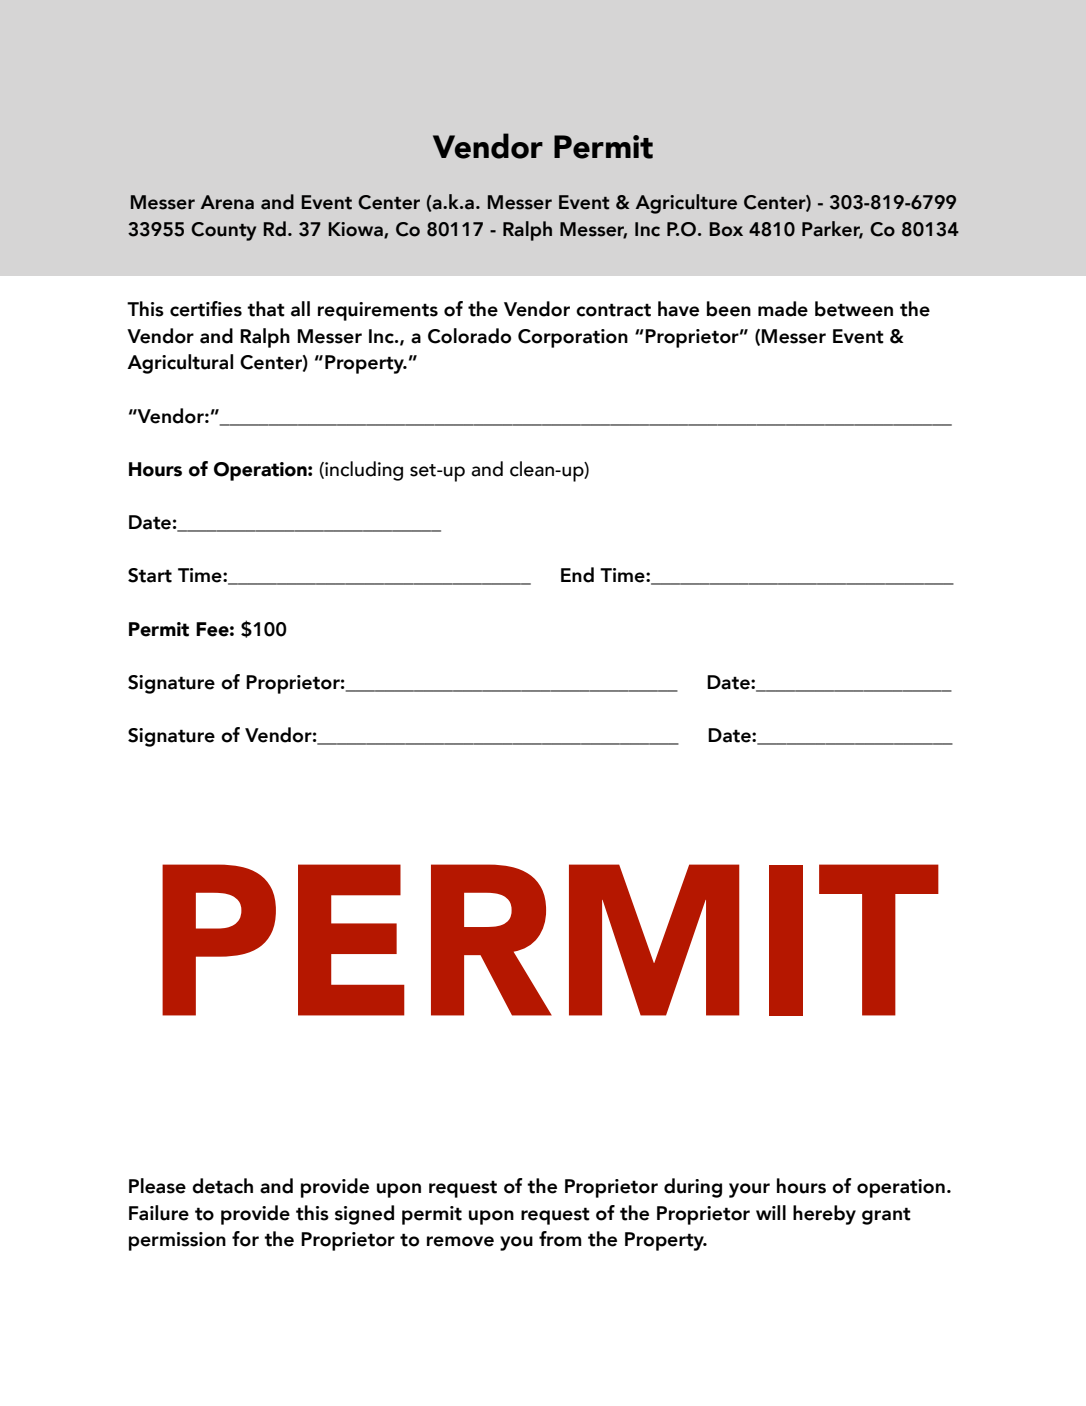  What do you see at coordinates (222, 1186) in the document?
I see `detach` at bounding box center [222, 1186].
